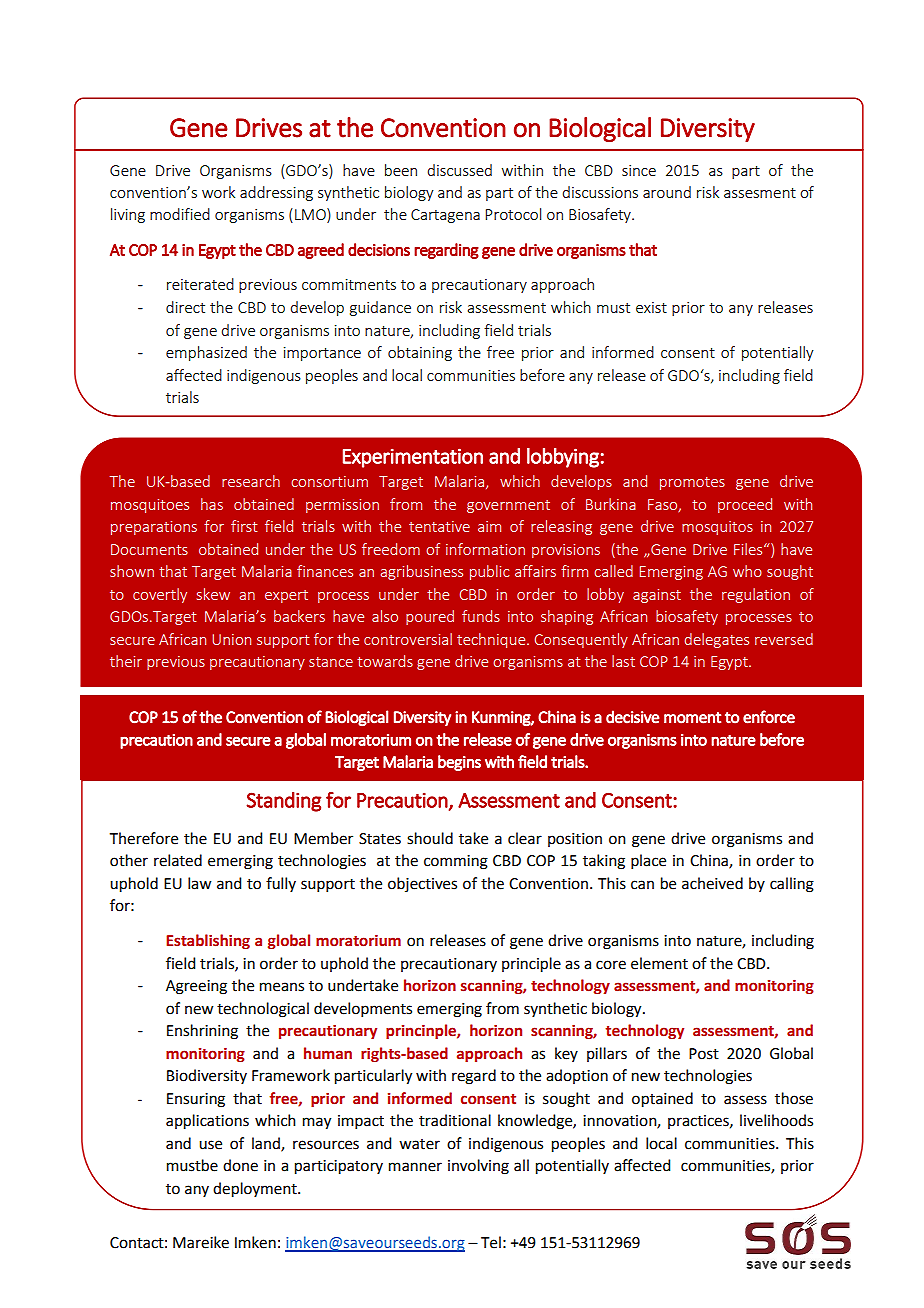 The width and height of the screenshot is (924, 1308). What do you see at coordinates (692, 718) in the screenshot?
I see `moment` at bounding box center [692, 718].
